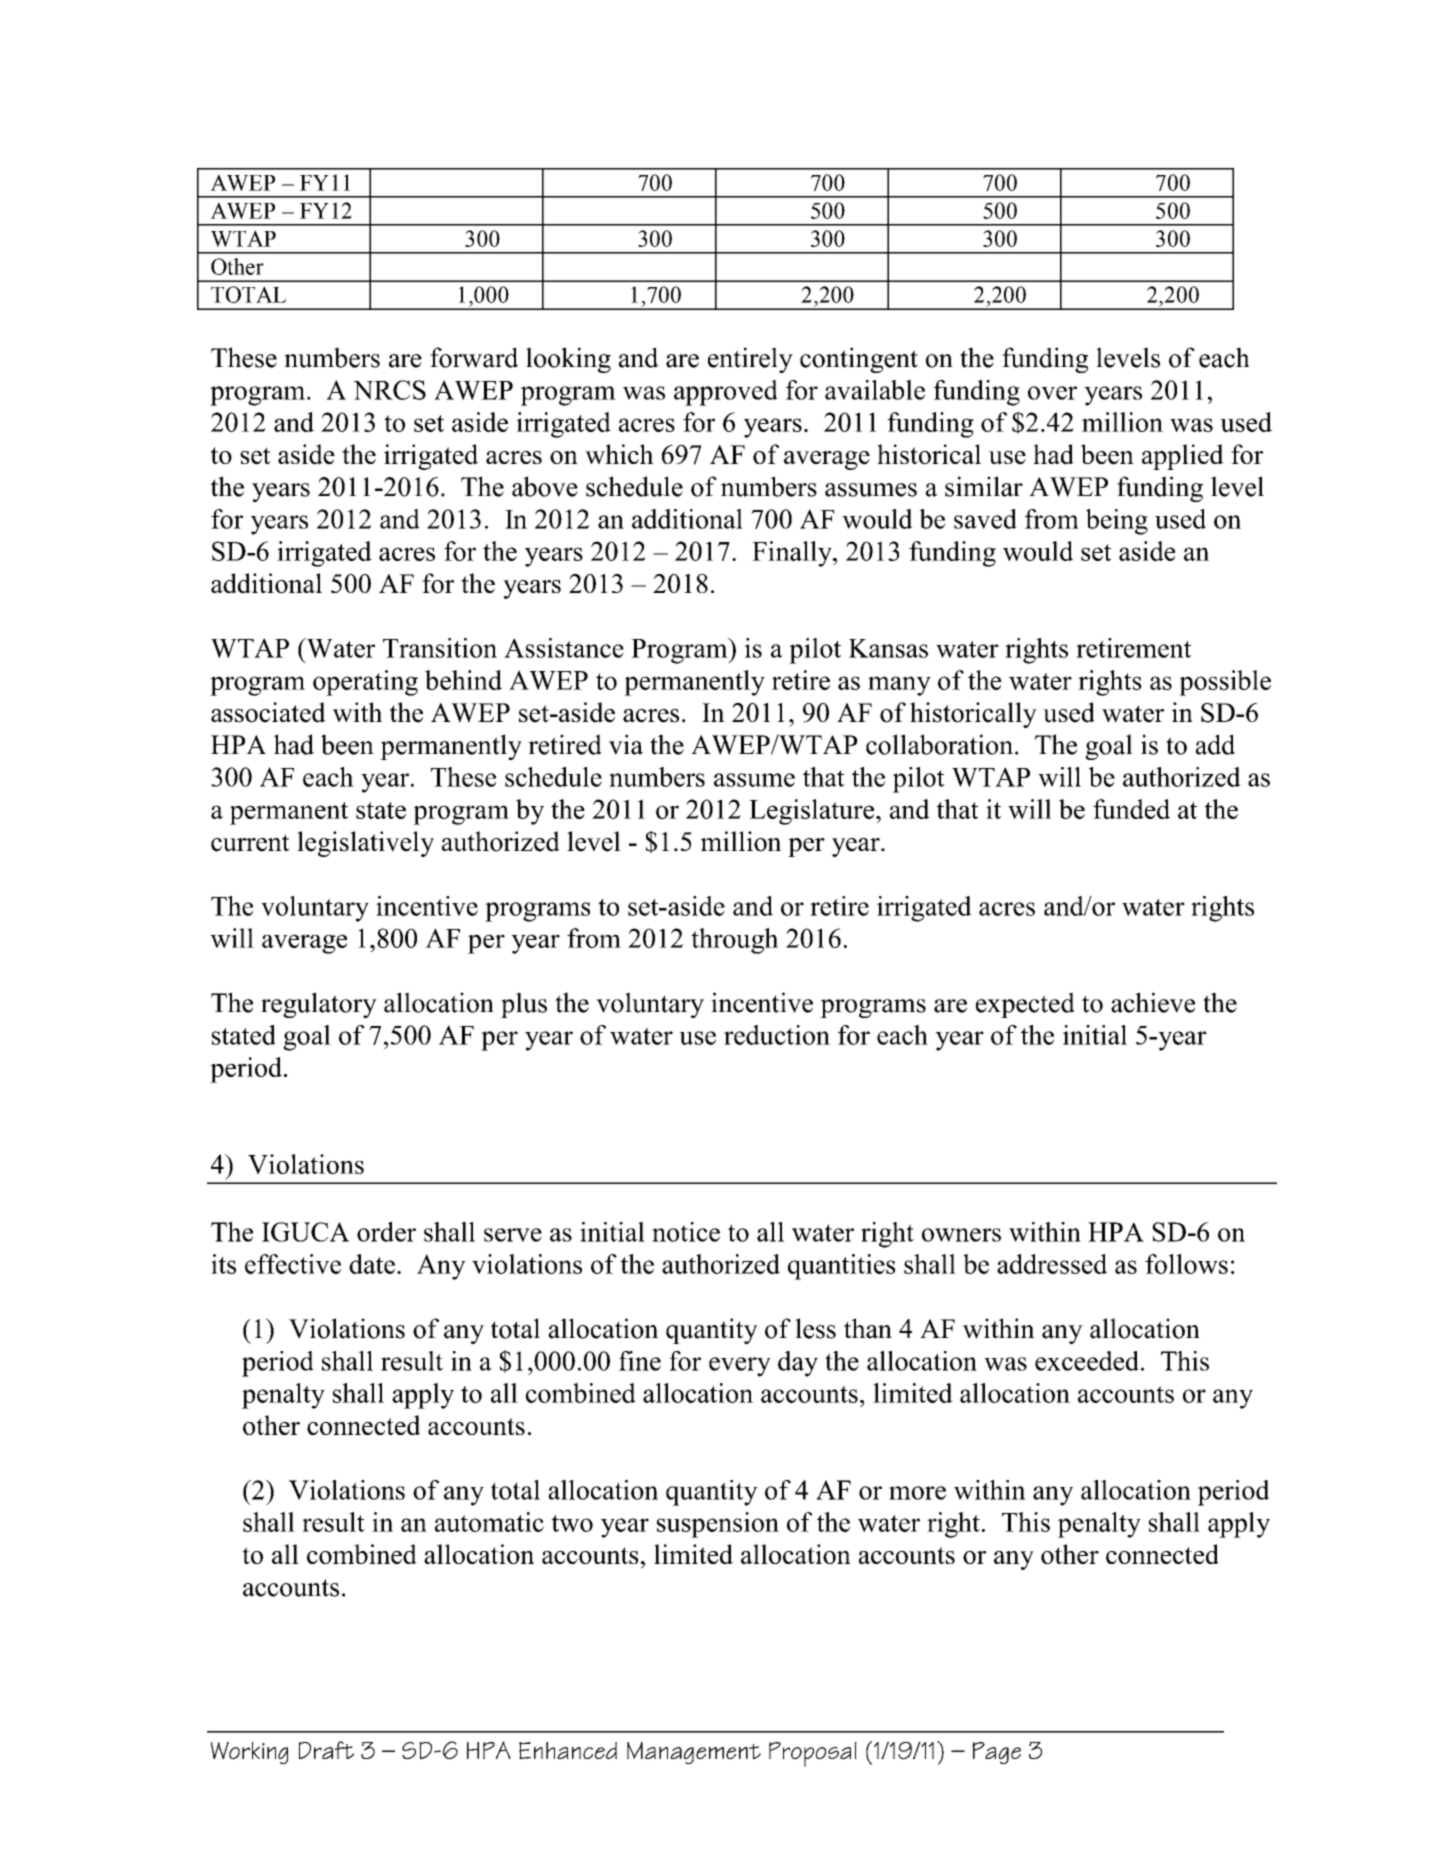 The height and width of the document is (1851, 1431). What do you see at coordinates (326, 1750) in the document?
I see `Draft` at bounding box center [326, 1750].
